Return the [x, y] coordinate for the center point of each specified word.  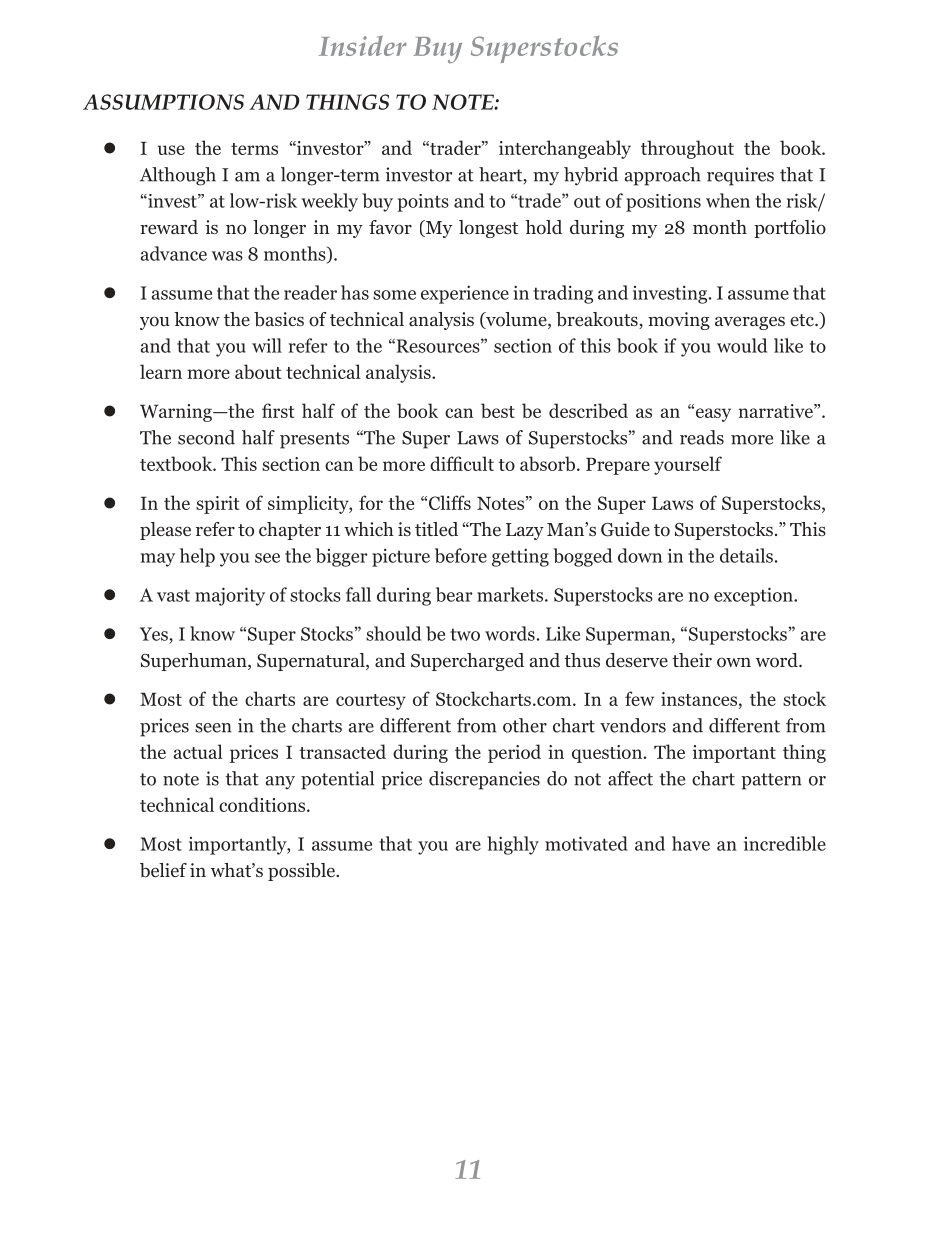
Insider [363, 46]
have [691, 843]
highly [513, 845]
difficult [462, 463]
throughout [687, 149]
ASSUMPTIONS [163, 102]
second [206, 437]
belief [163, 870]
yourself [688, 465]
